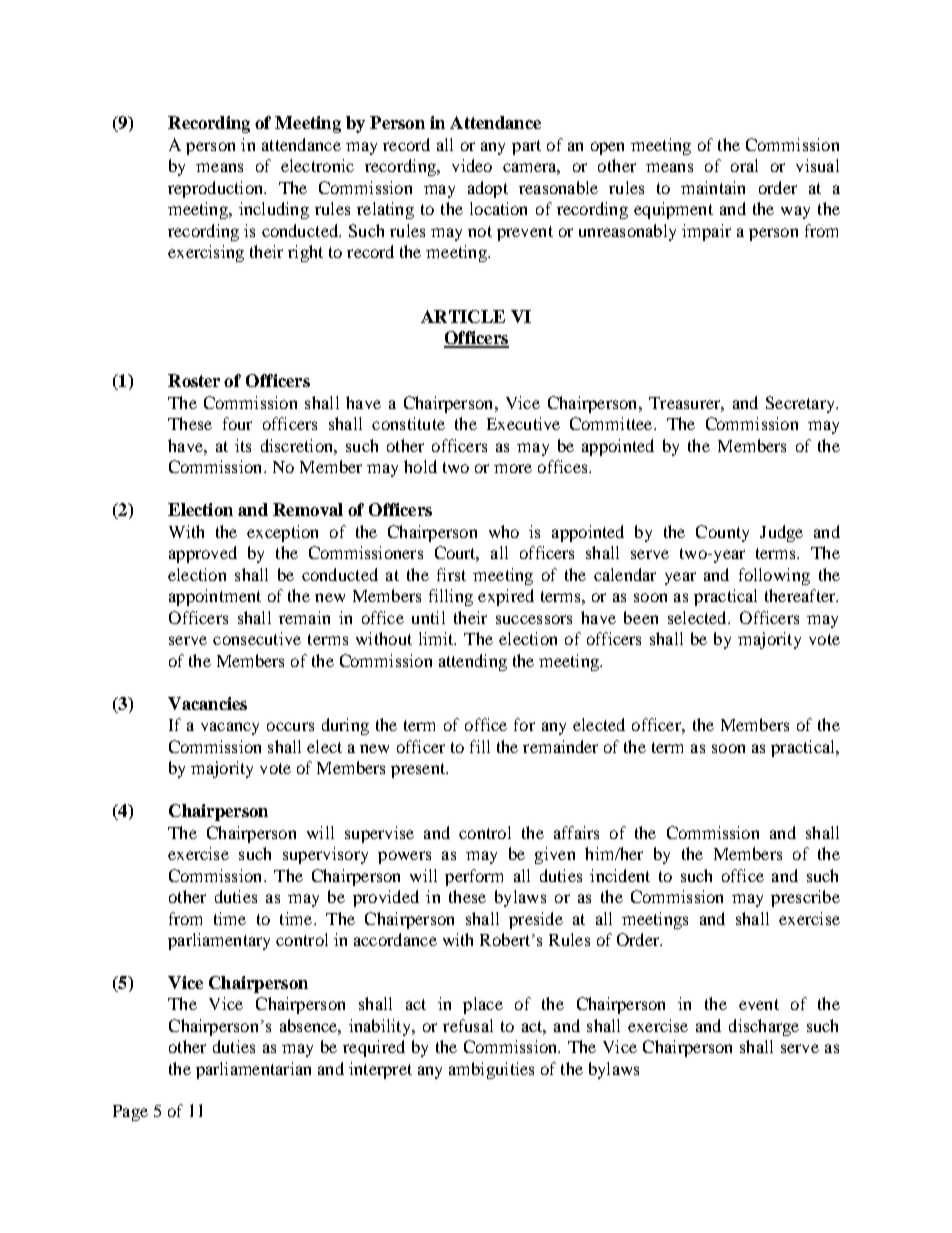 The image size is (952, 1233). Describe the element at coordinates (253, 1070) in the image. I see `parliamentarian` at that location.
